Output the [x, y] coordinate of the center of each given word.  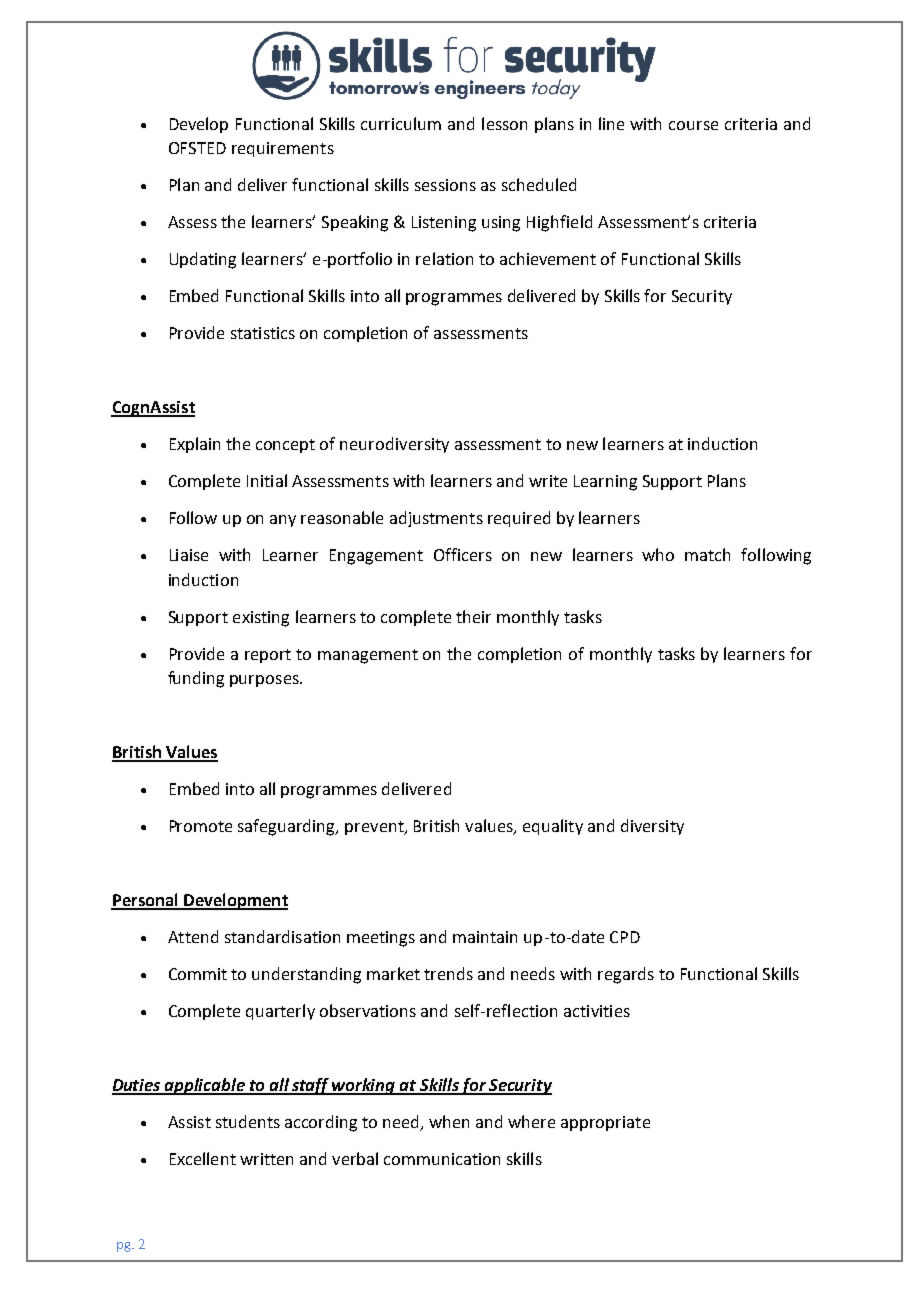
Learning [605, 483]
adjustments [436, 519]
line [611, 123]
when [449, 1121]
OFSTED [197, 148]
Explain [195, 445]
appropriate [605, 1123]
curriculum [401, 123]
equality [553, 827]
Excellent [203, 1158]
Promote [201, 826]
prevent [375, 828]
